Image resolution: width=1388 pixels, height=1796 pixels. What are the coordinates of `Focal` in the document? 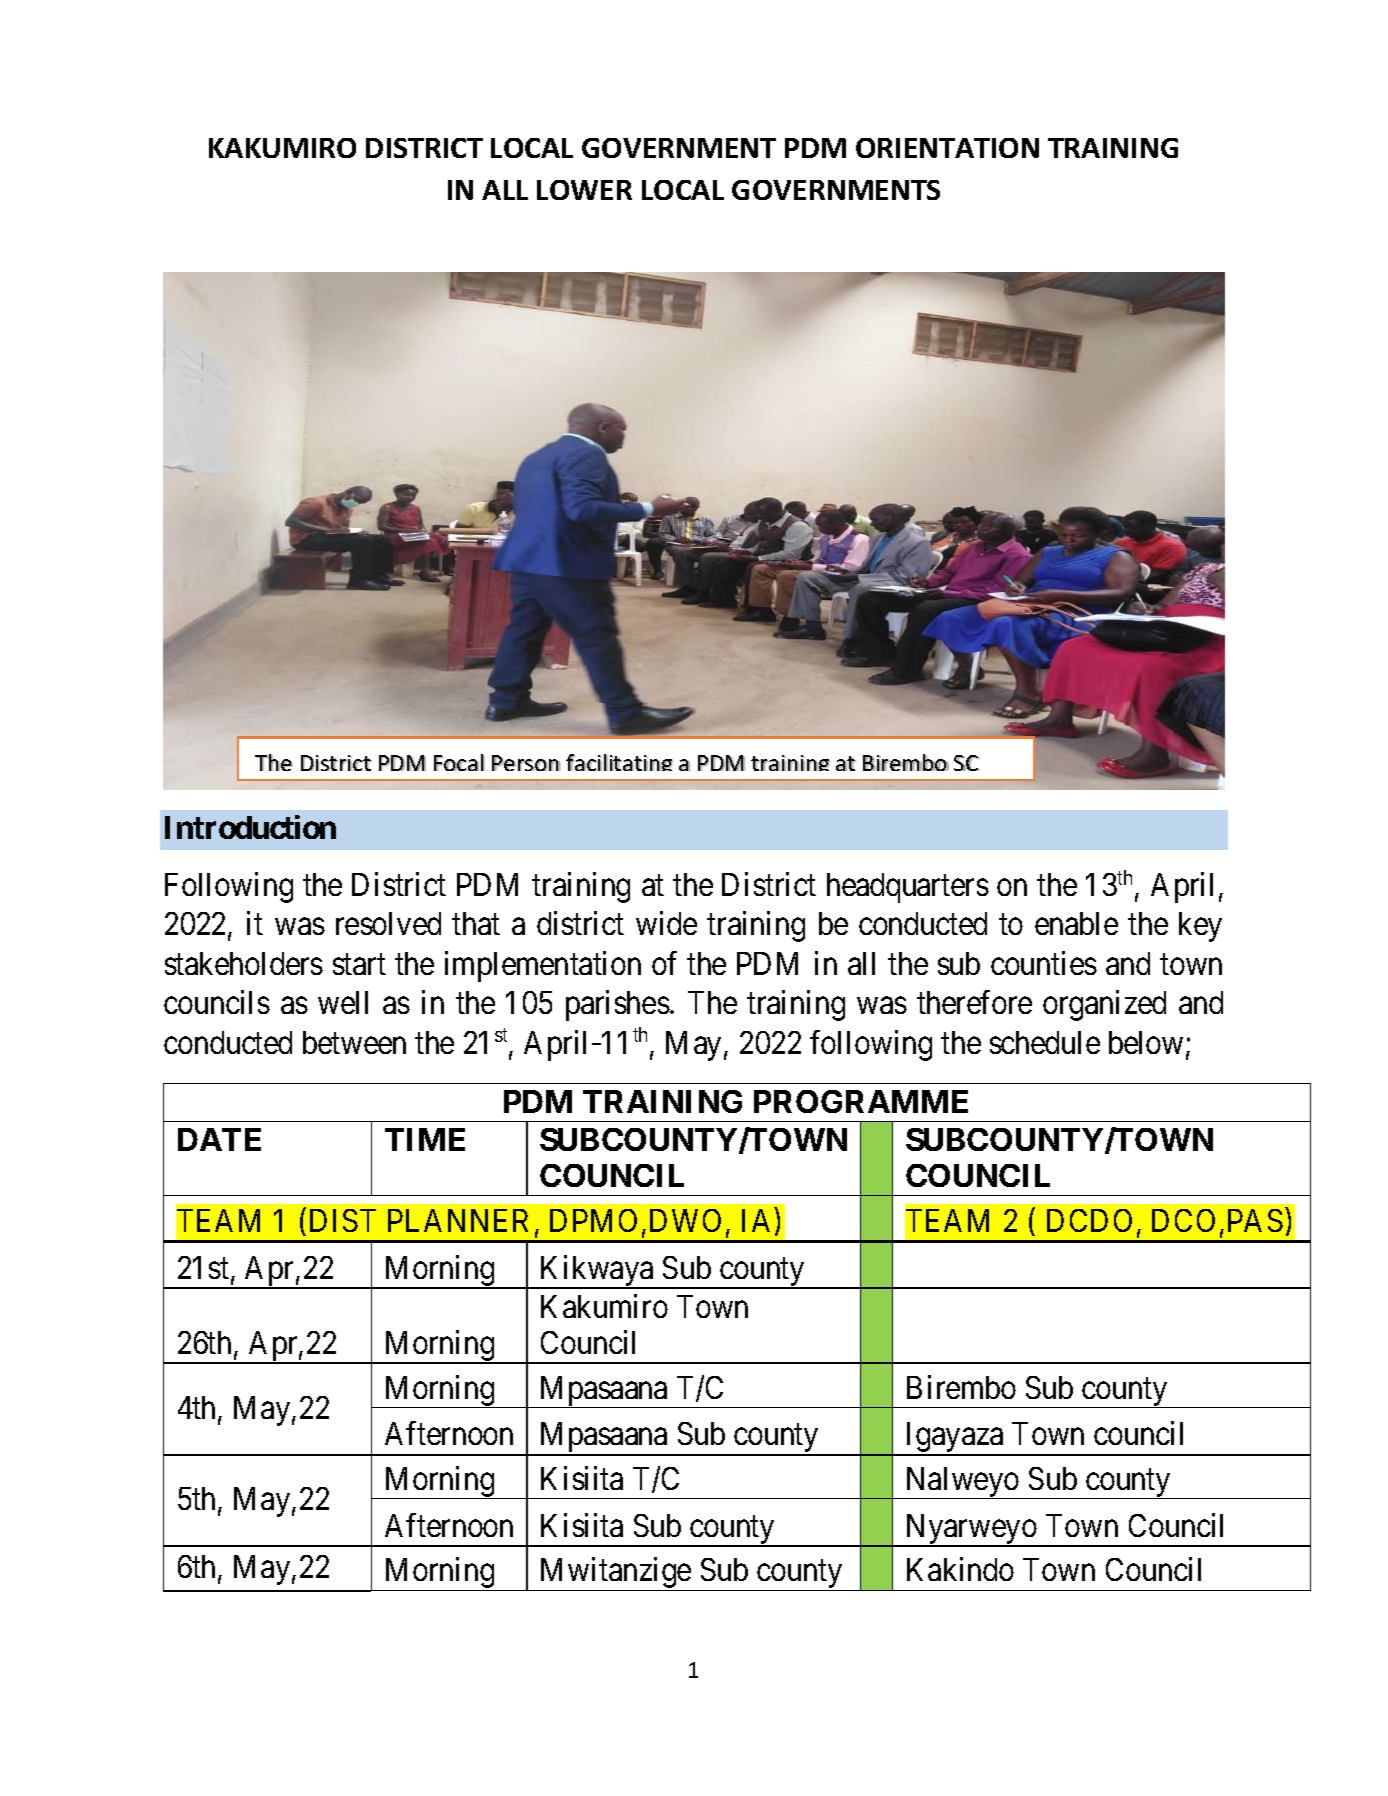 It's located at (459, 762).
